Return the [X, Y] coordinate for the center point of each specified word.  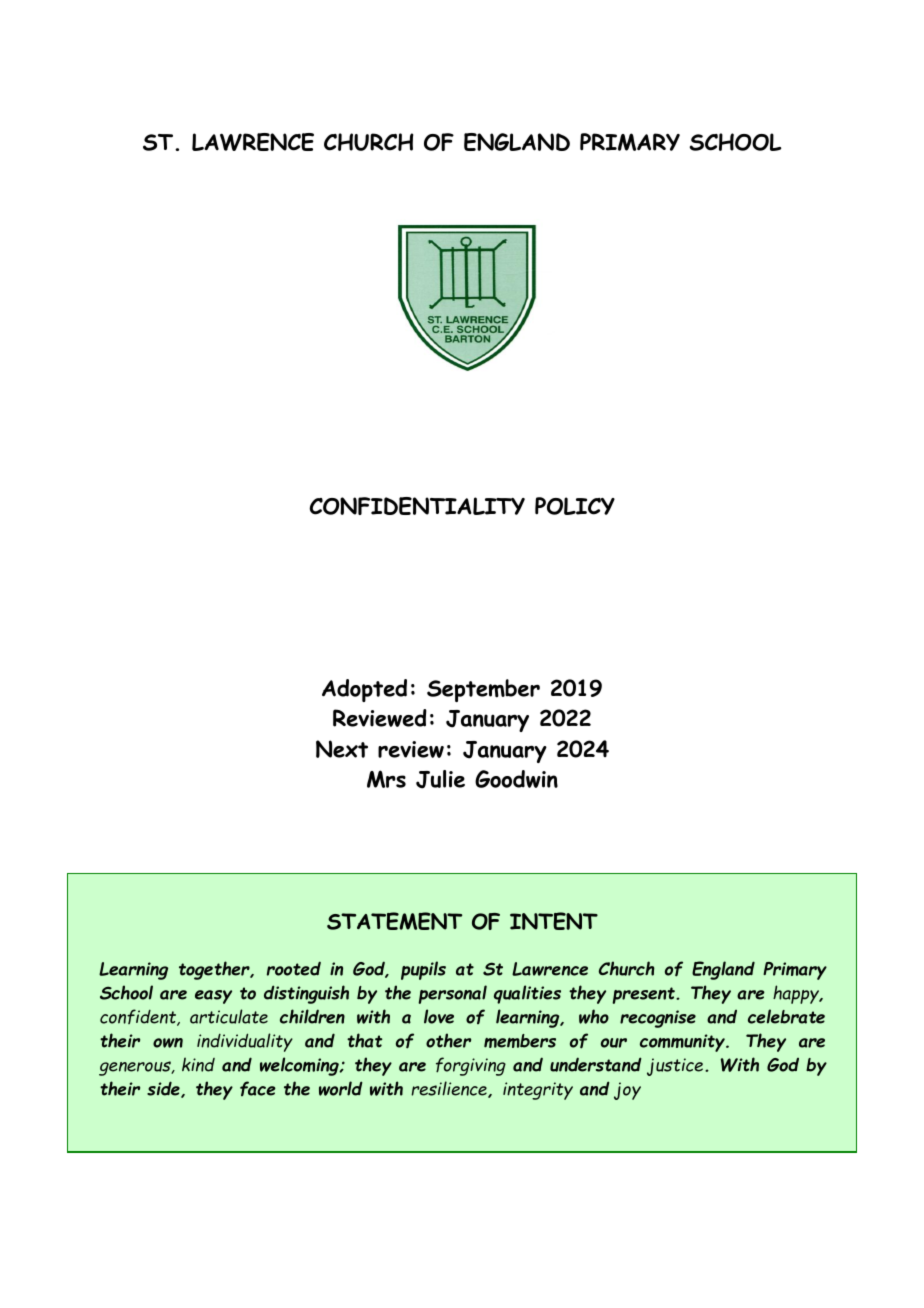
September [483, 690]
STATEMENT [394, 921]
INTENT [554, 921]
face [258, 1088]
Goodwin [516, 779]
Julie [440, 779]
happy [797, 994]
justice [676, 1067]
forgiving [471, 1066]
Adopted [364, 690]
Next [342, 749]
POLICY [575, 506]
